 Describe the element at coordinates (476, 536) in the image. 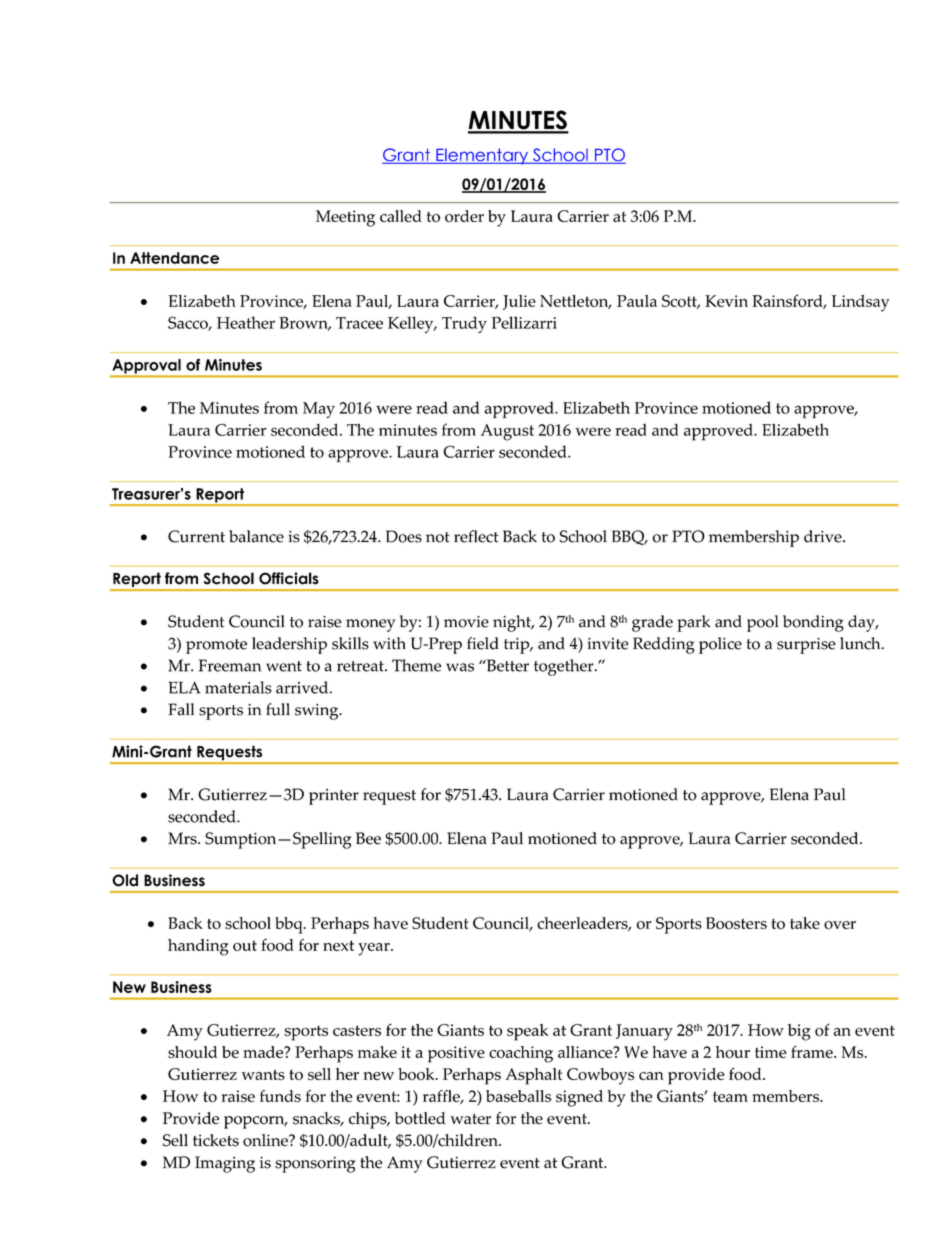

I see `reflect` at that location.
